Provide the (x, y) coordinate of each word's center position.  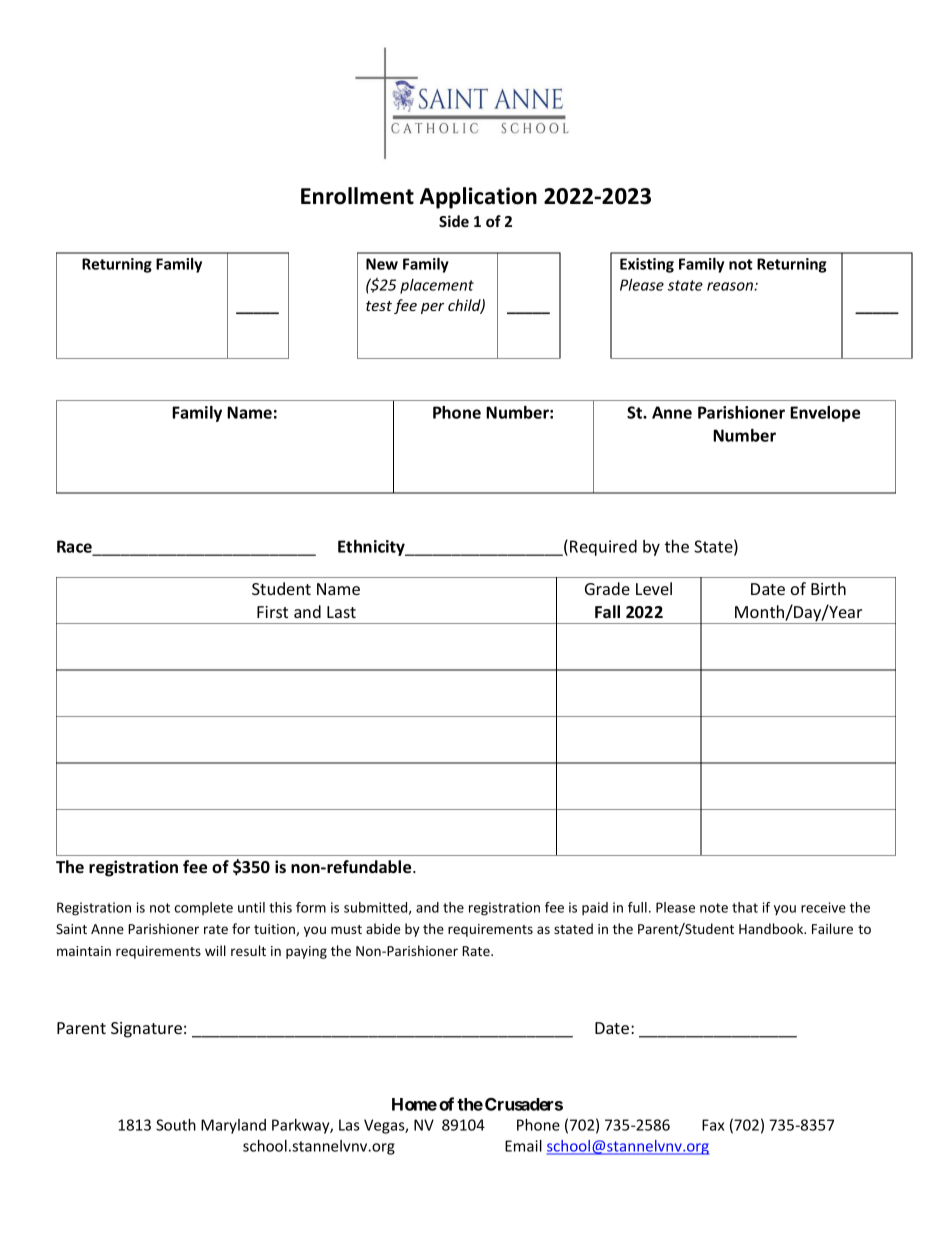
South (176, 1125)
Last (341, 612)
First (272, 612)
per (432, 308)
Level (654, 588)
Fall (607, 611)
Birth (828, 588)
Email (523, 1146)
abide (383, 928)
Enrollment (357, 196)
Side (454, 221)
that (745, 907)
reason (731, 286)
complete (204, 908)
